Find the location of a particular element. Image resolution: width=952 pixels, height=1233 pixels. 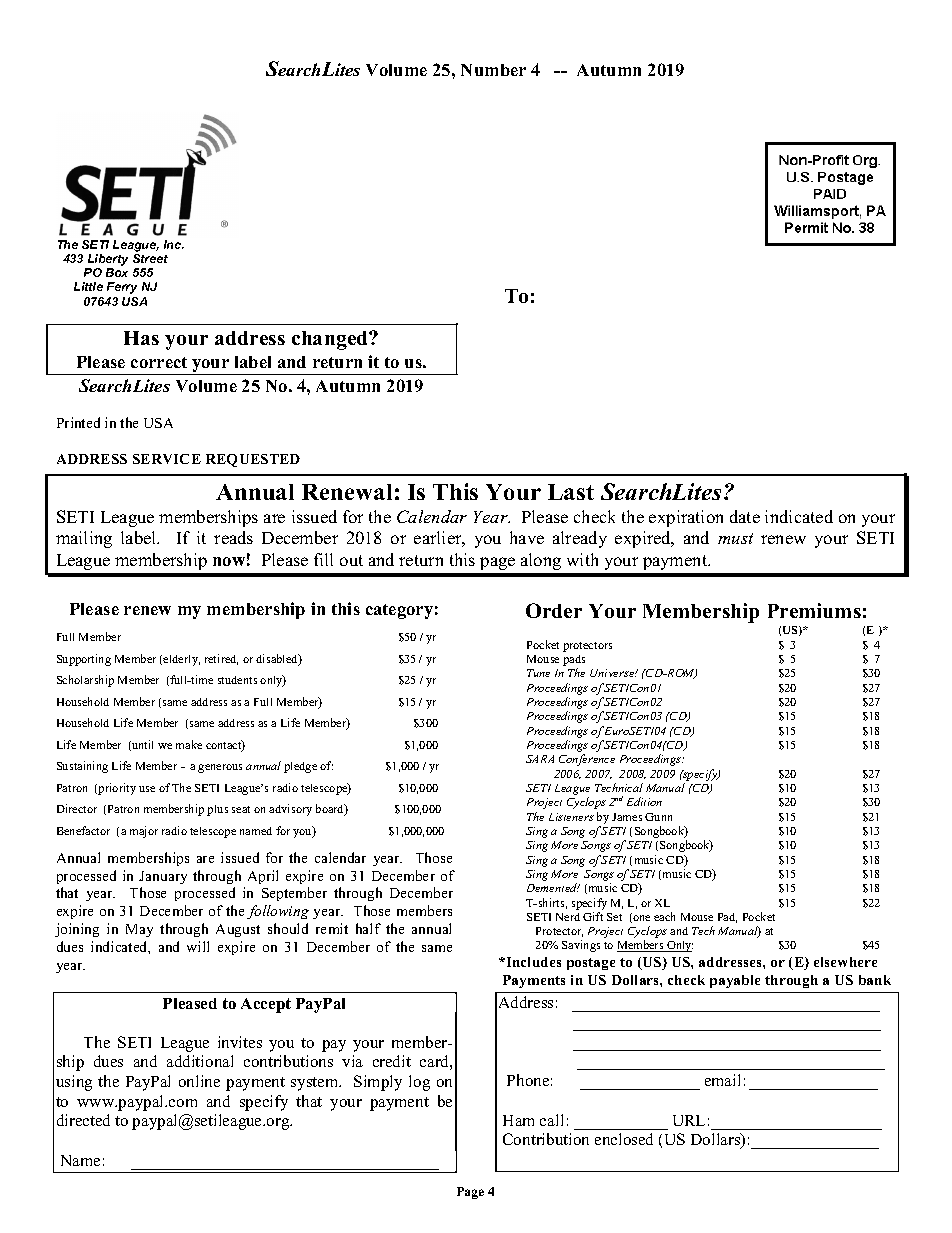

January is located at coordinates (163, 877).
